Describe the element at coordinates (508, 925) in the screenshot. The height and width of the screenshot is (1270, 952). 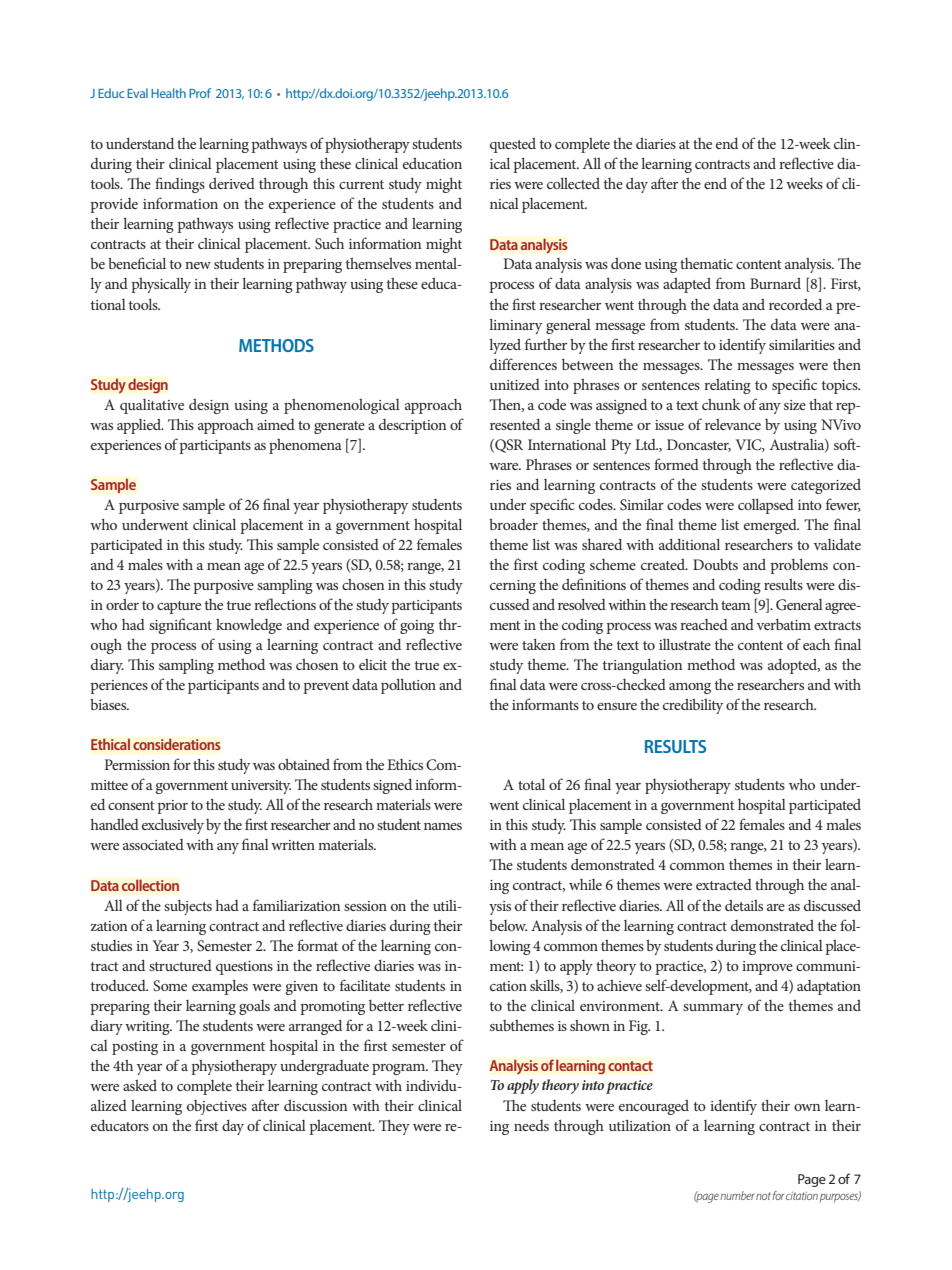
I see `below` at that location.
